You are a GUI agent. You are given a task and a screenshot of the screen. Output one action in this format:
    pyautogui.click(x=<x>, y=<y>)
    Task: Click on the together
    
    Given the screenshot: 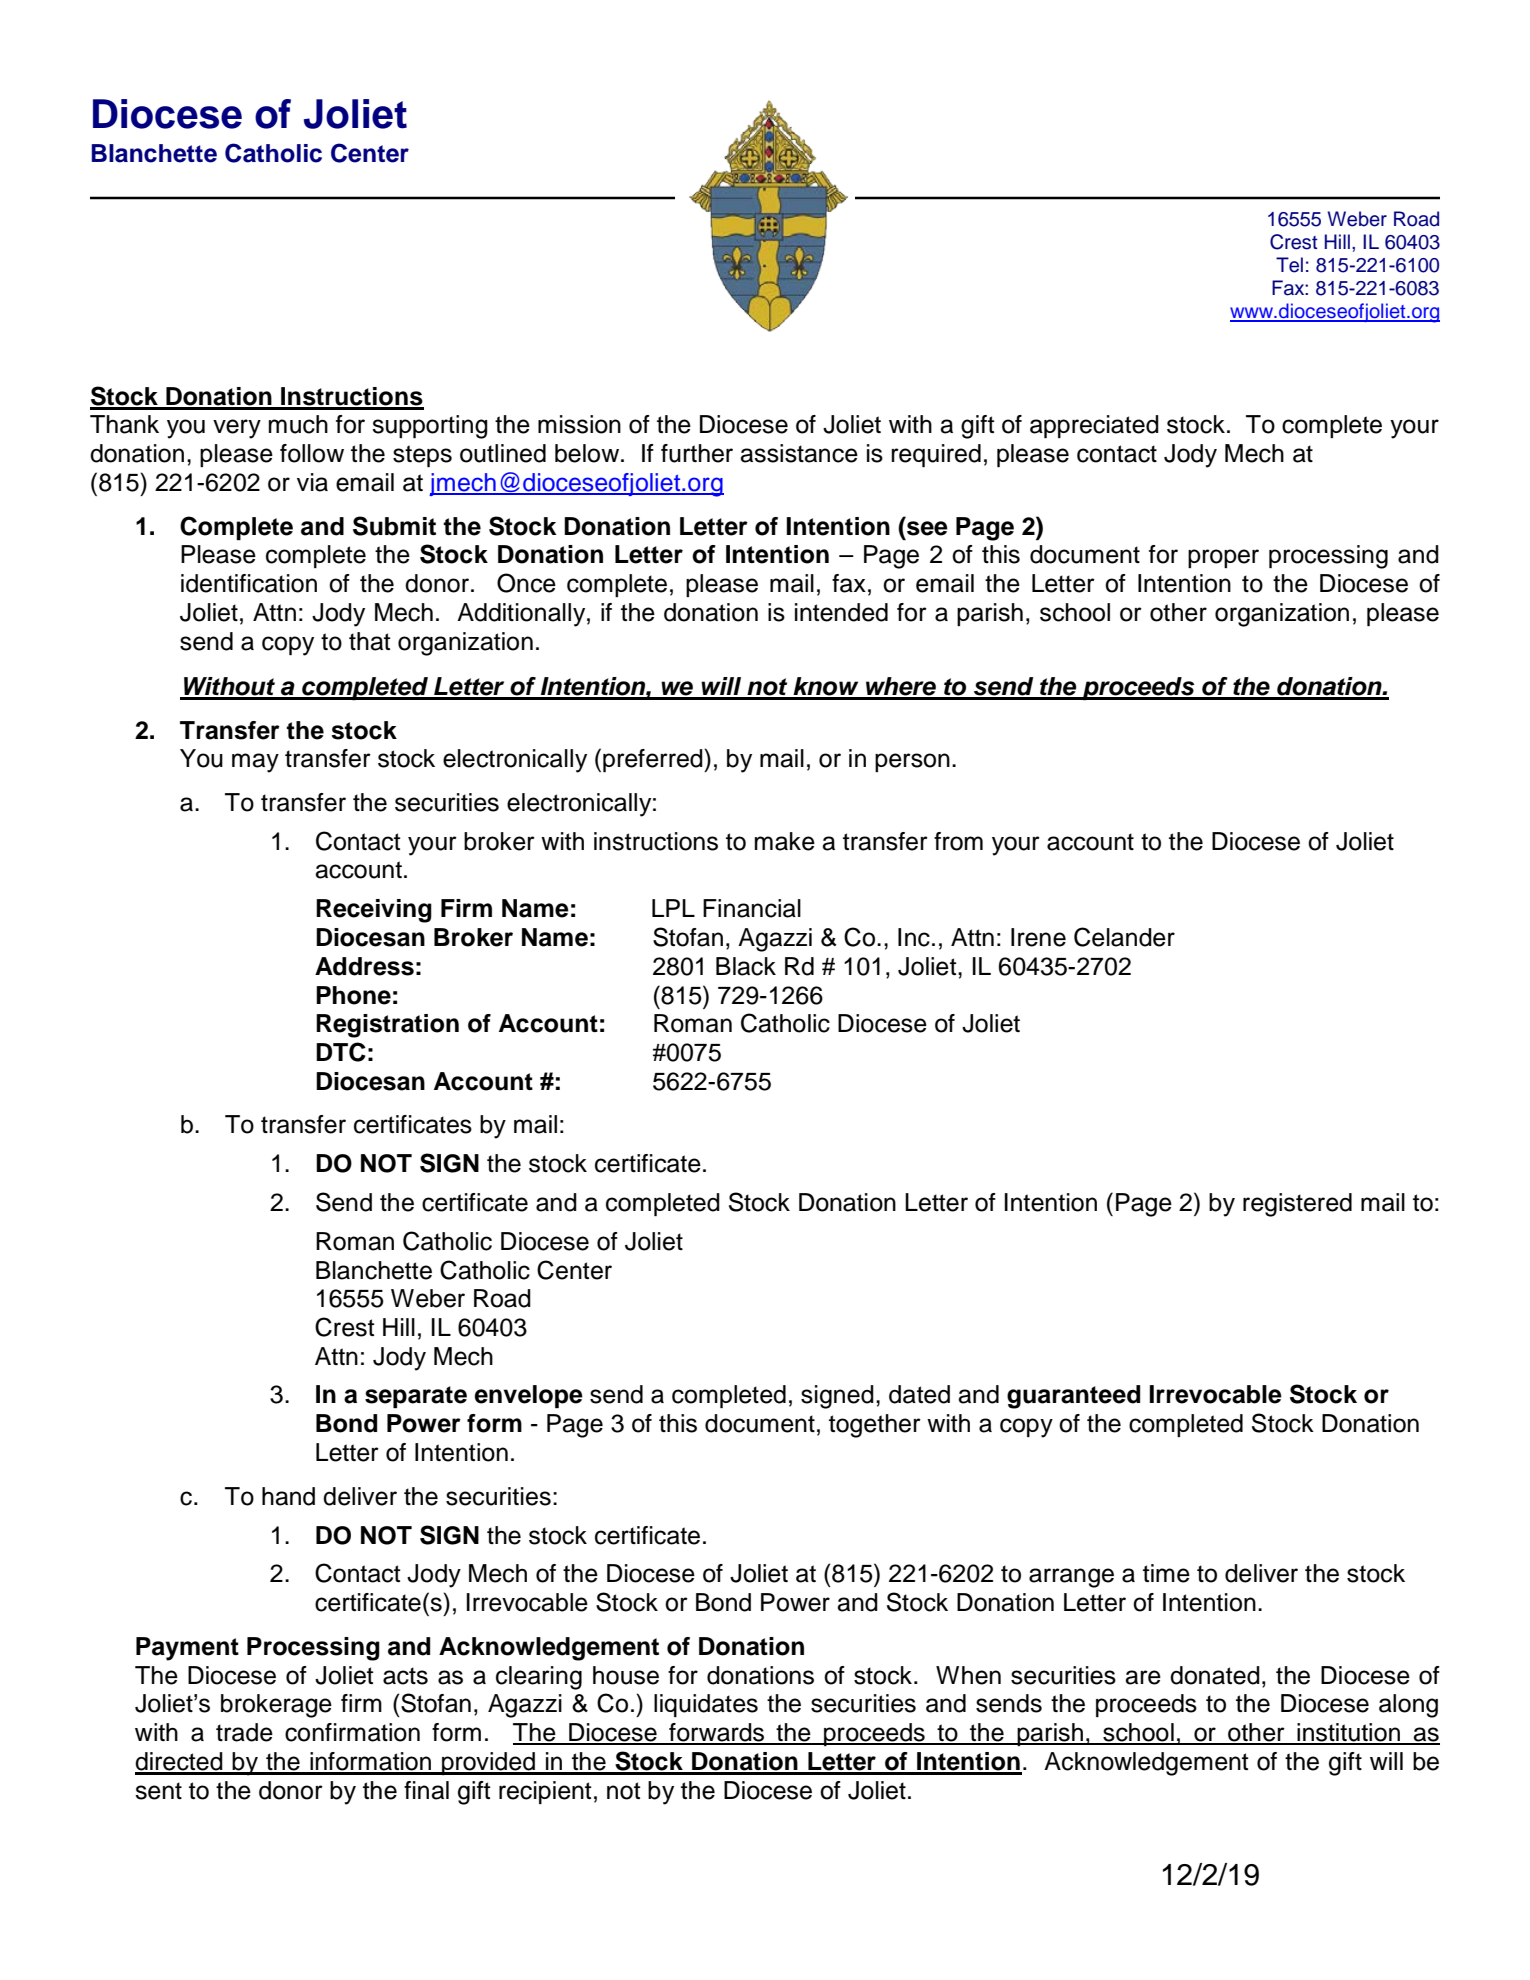 What is the action you would take?
    pyautogui.click(x=875, y=1426)
